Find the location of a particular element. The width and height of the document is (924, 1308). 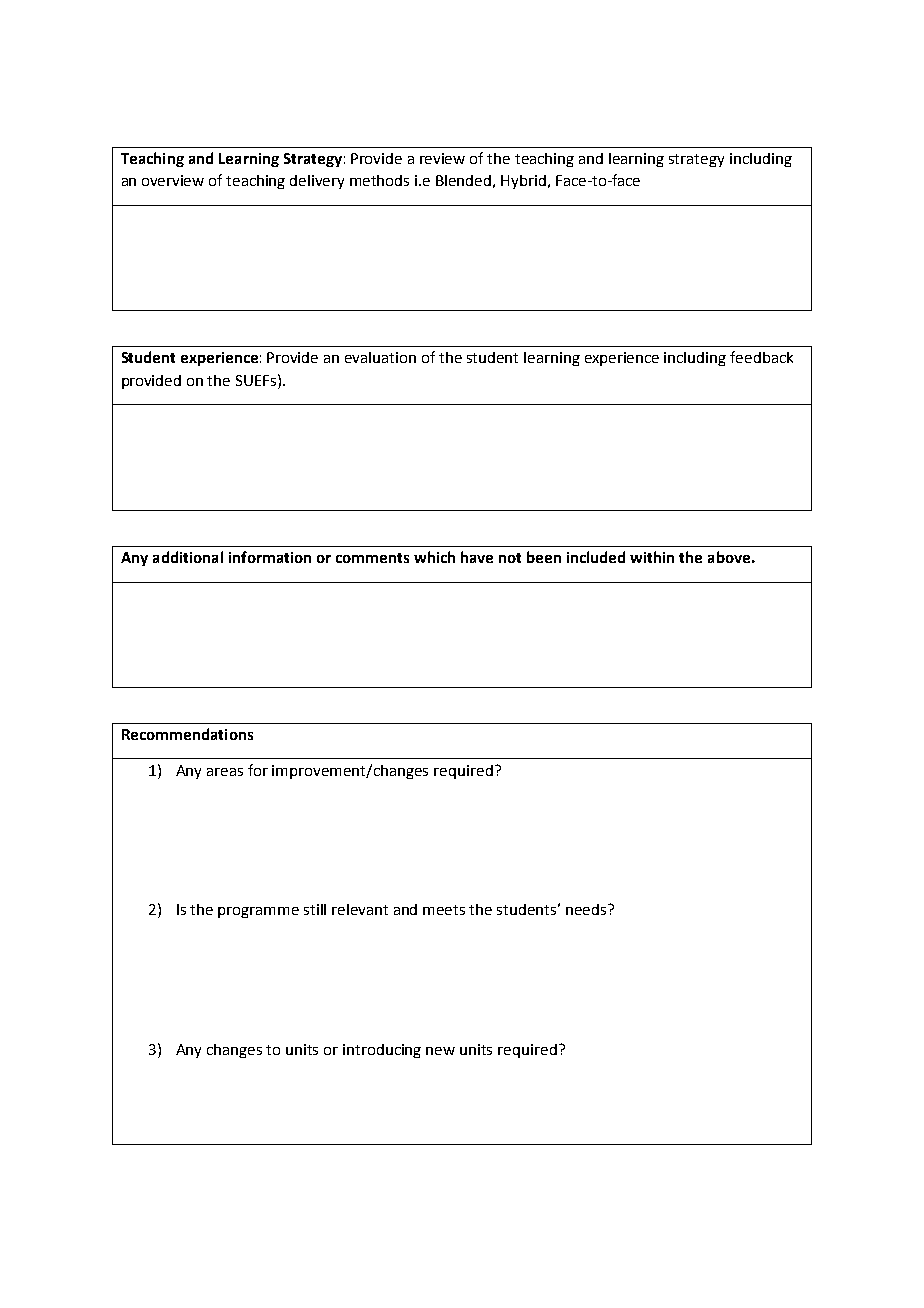

meets is located at coordinates (444, 910).
